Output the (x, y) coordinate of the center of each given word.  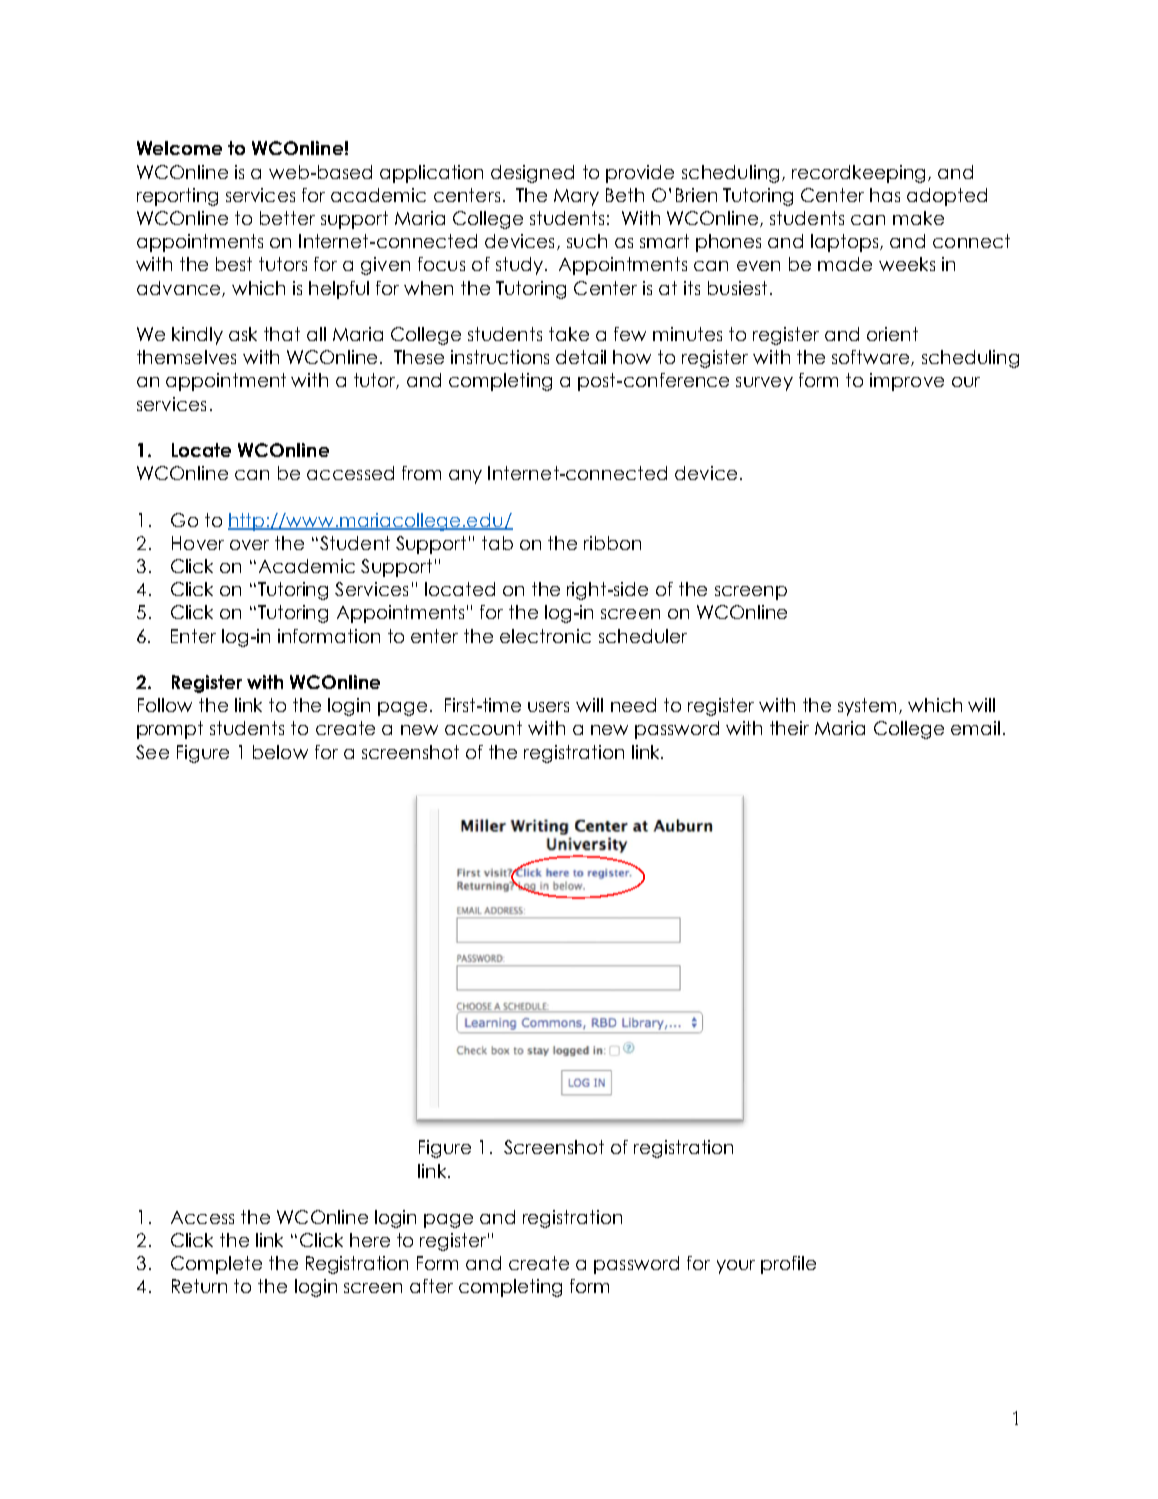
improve (907, 382)
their (789, 728)
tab (497, 543)
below (280, 752)
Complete (216, 1265)
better (287, 218)
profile (788, 1265)
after (431, 1286)
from (421, 473)
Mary (576, 197)
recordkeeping (860, 174)
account (483, 728)
